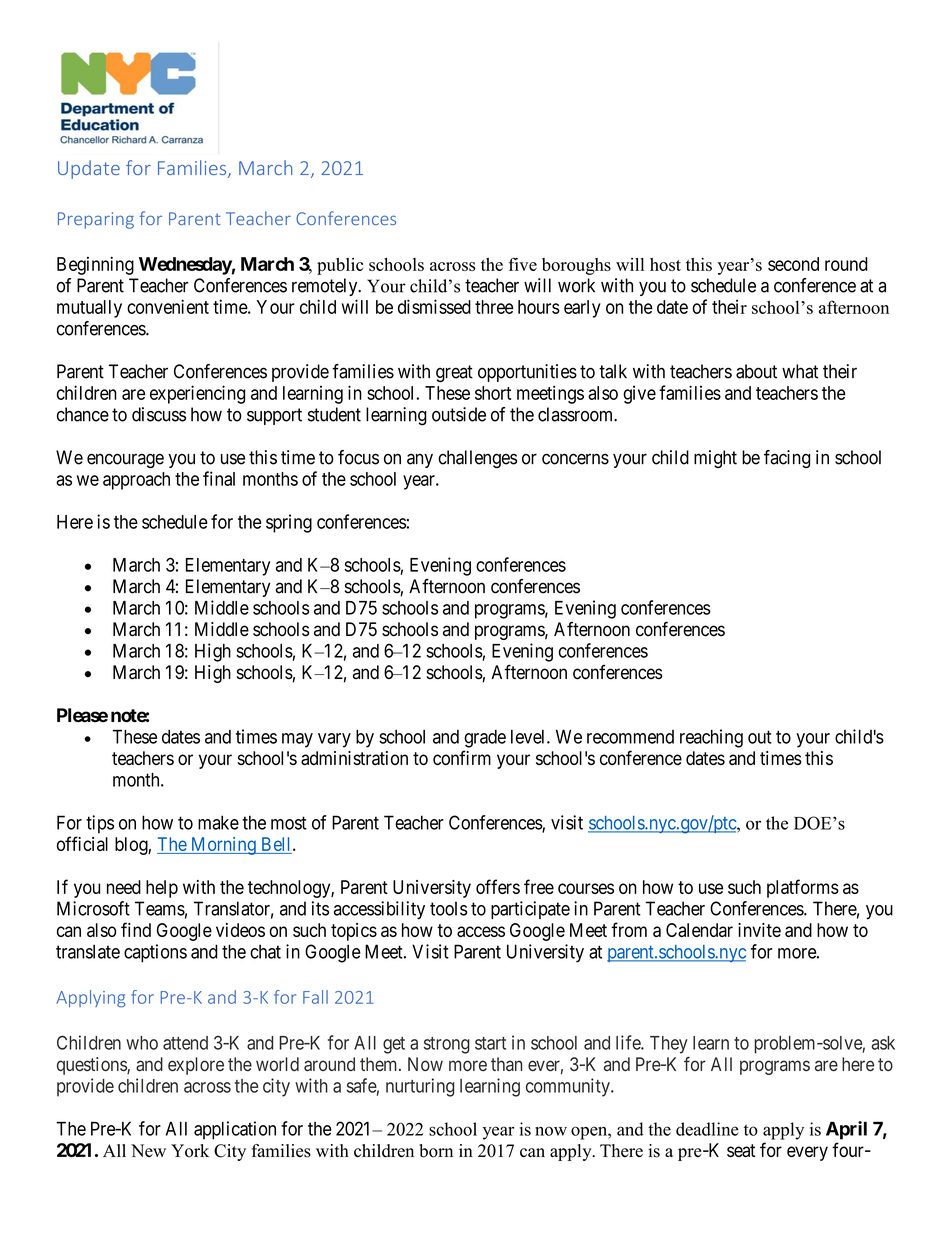  I want to click on York, so click(190, 1151).
